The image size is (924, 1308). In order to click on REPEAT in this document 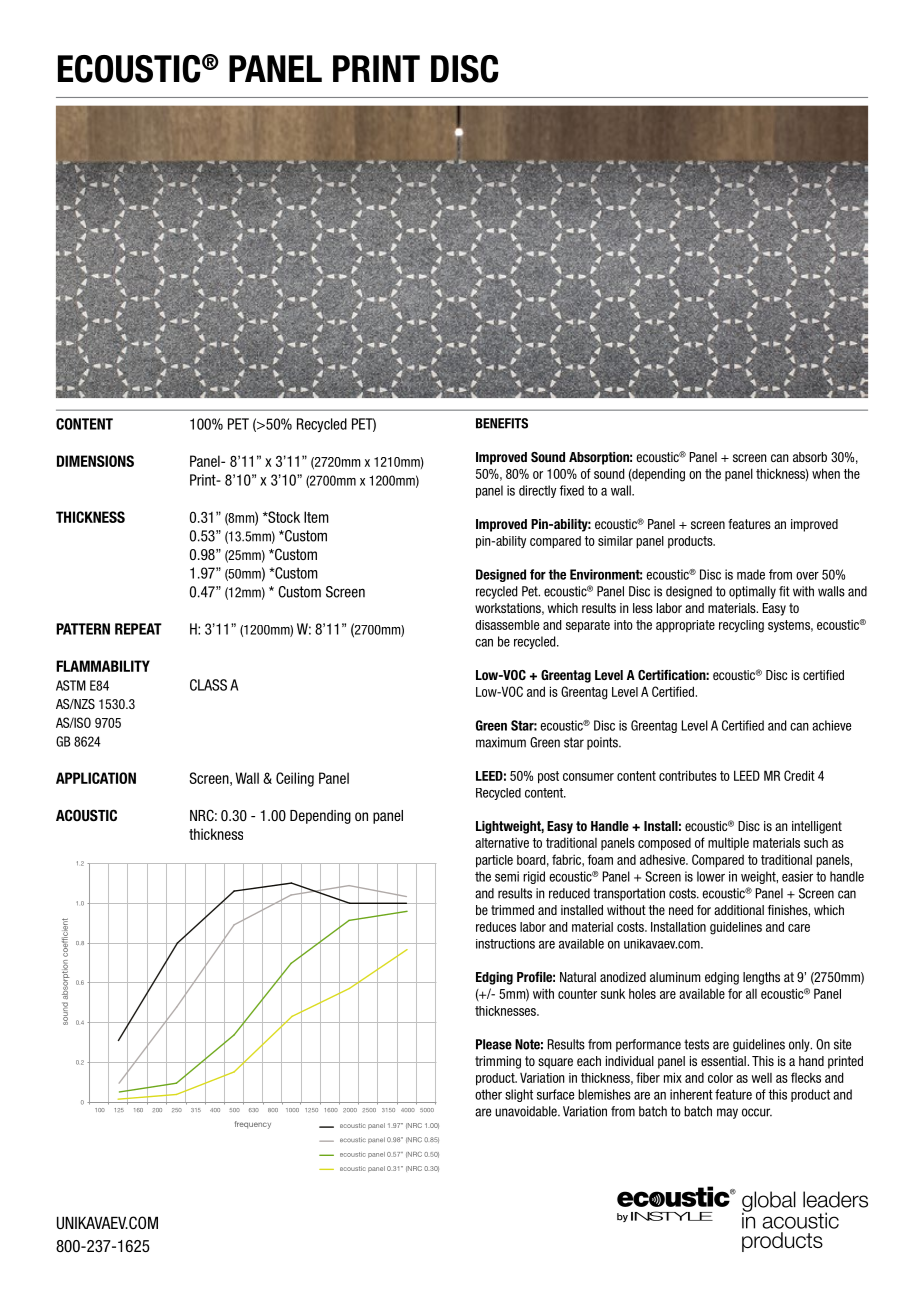, I will do `click(138, 629)`.
